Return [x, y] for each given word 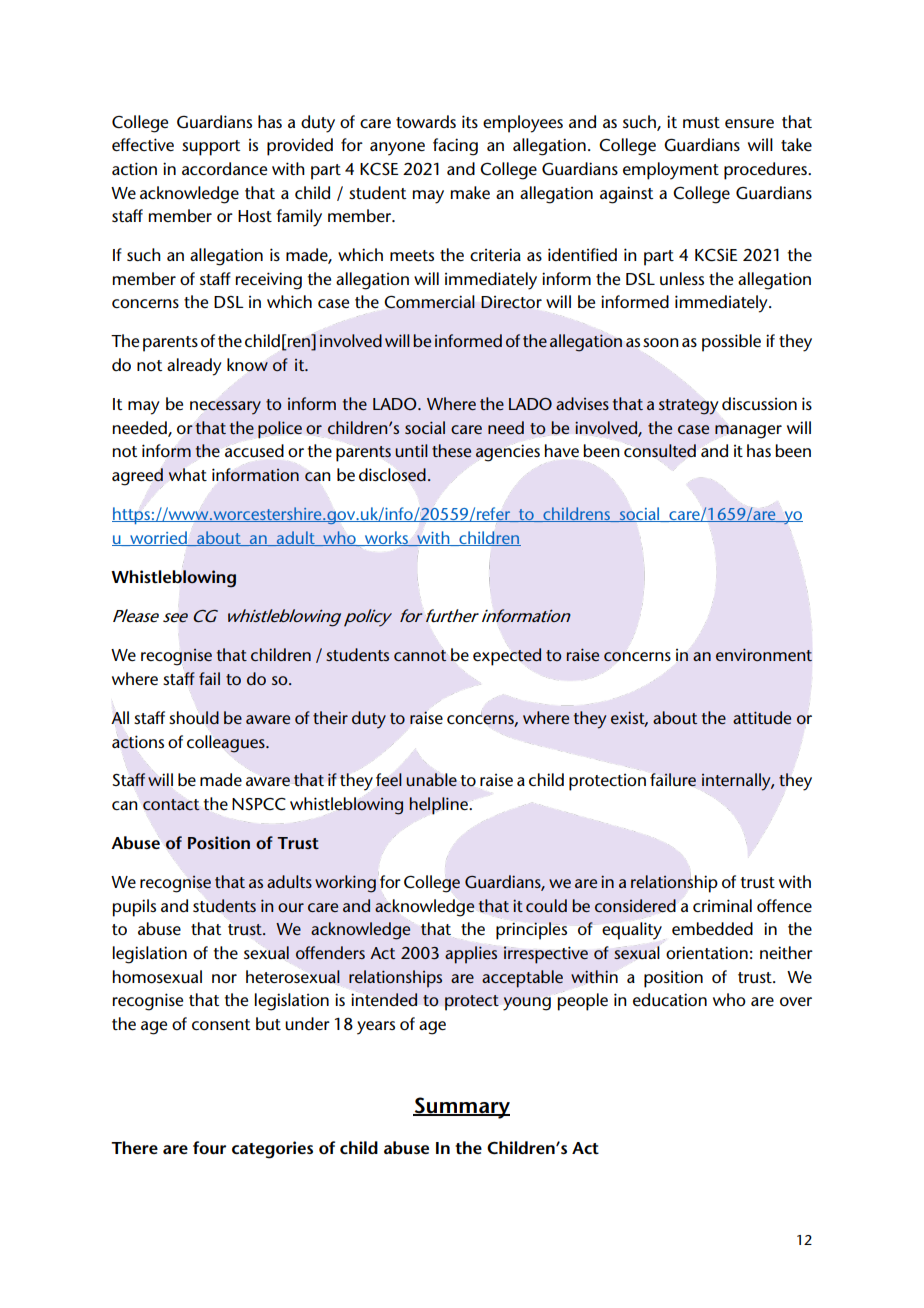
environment [764, 654]
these [451, 450]
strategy [688, 407]
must [701, 122]
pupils [134, 908]
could [546, 905]
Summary [461, 1108]
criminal [722, 905]
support [211, 148]
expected [507, 657]
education [670, 1000]
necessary [225, 408]
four [209, 1148]
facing [455, 147]
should [194, 718]
